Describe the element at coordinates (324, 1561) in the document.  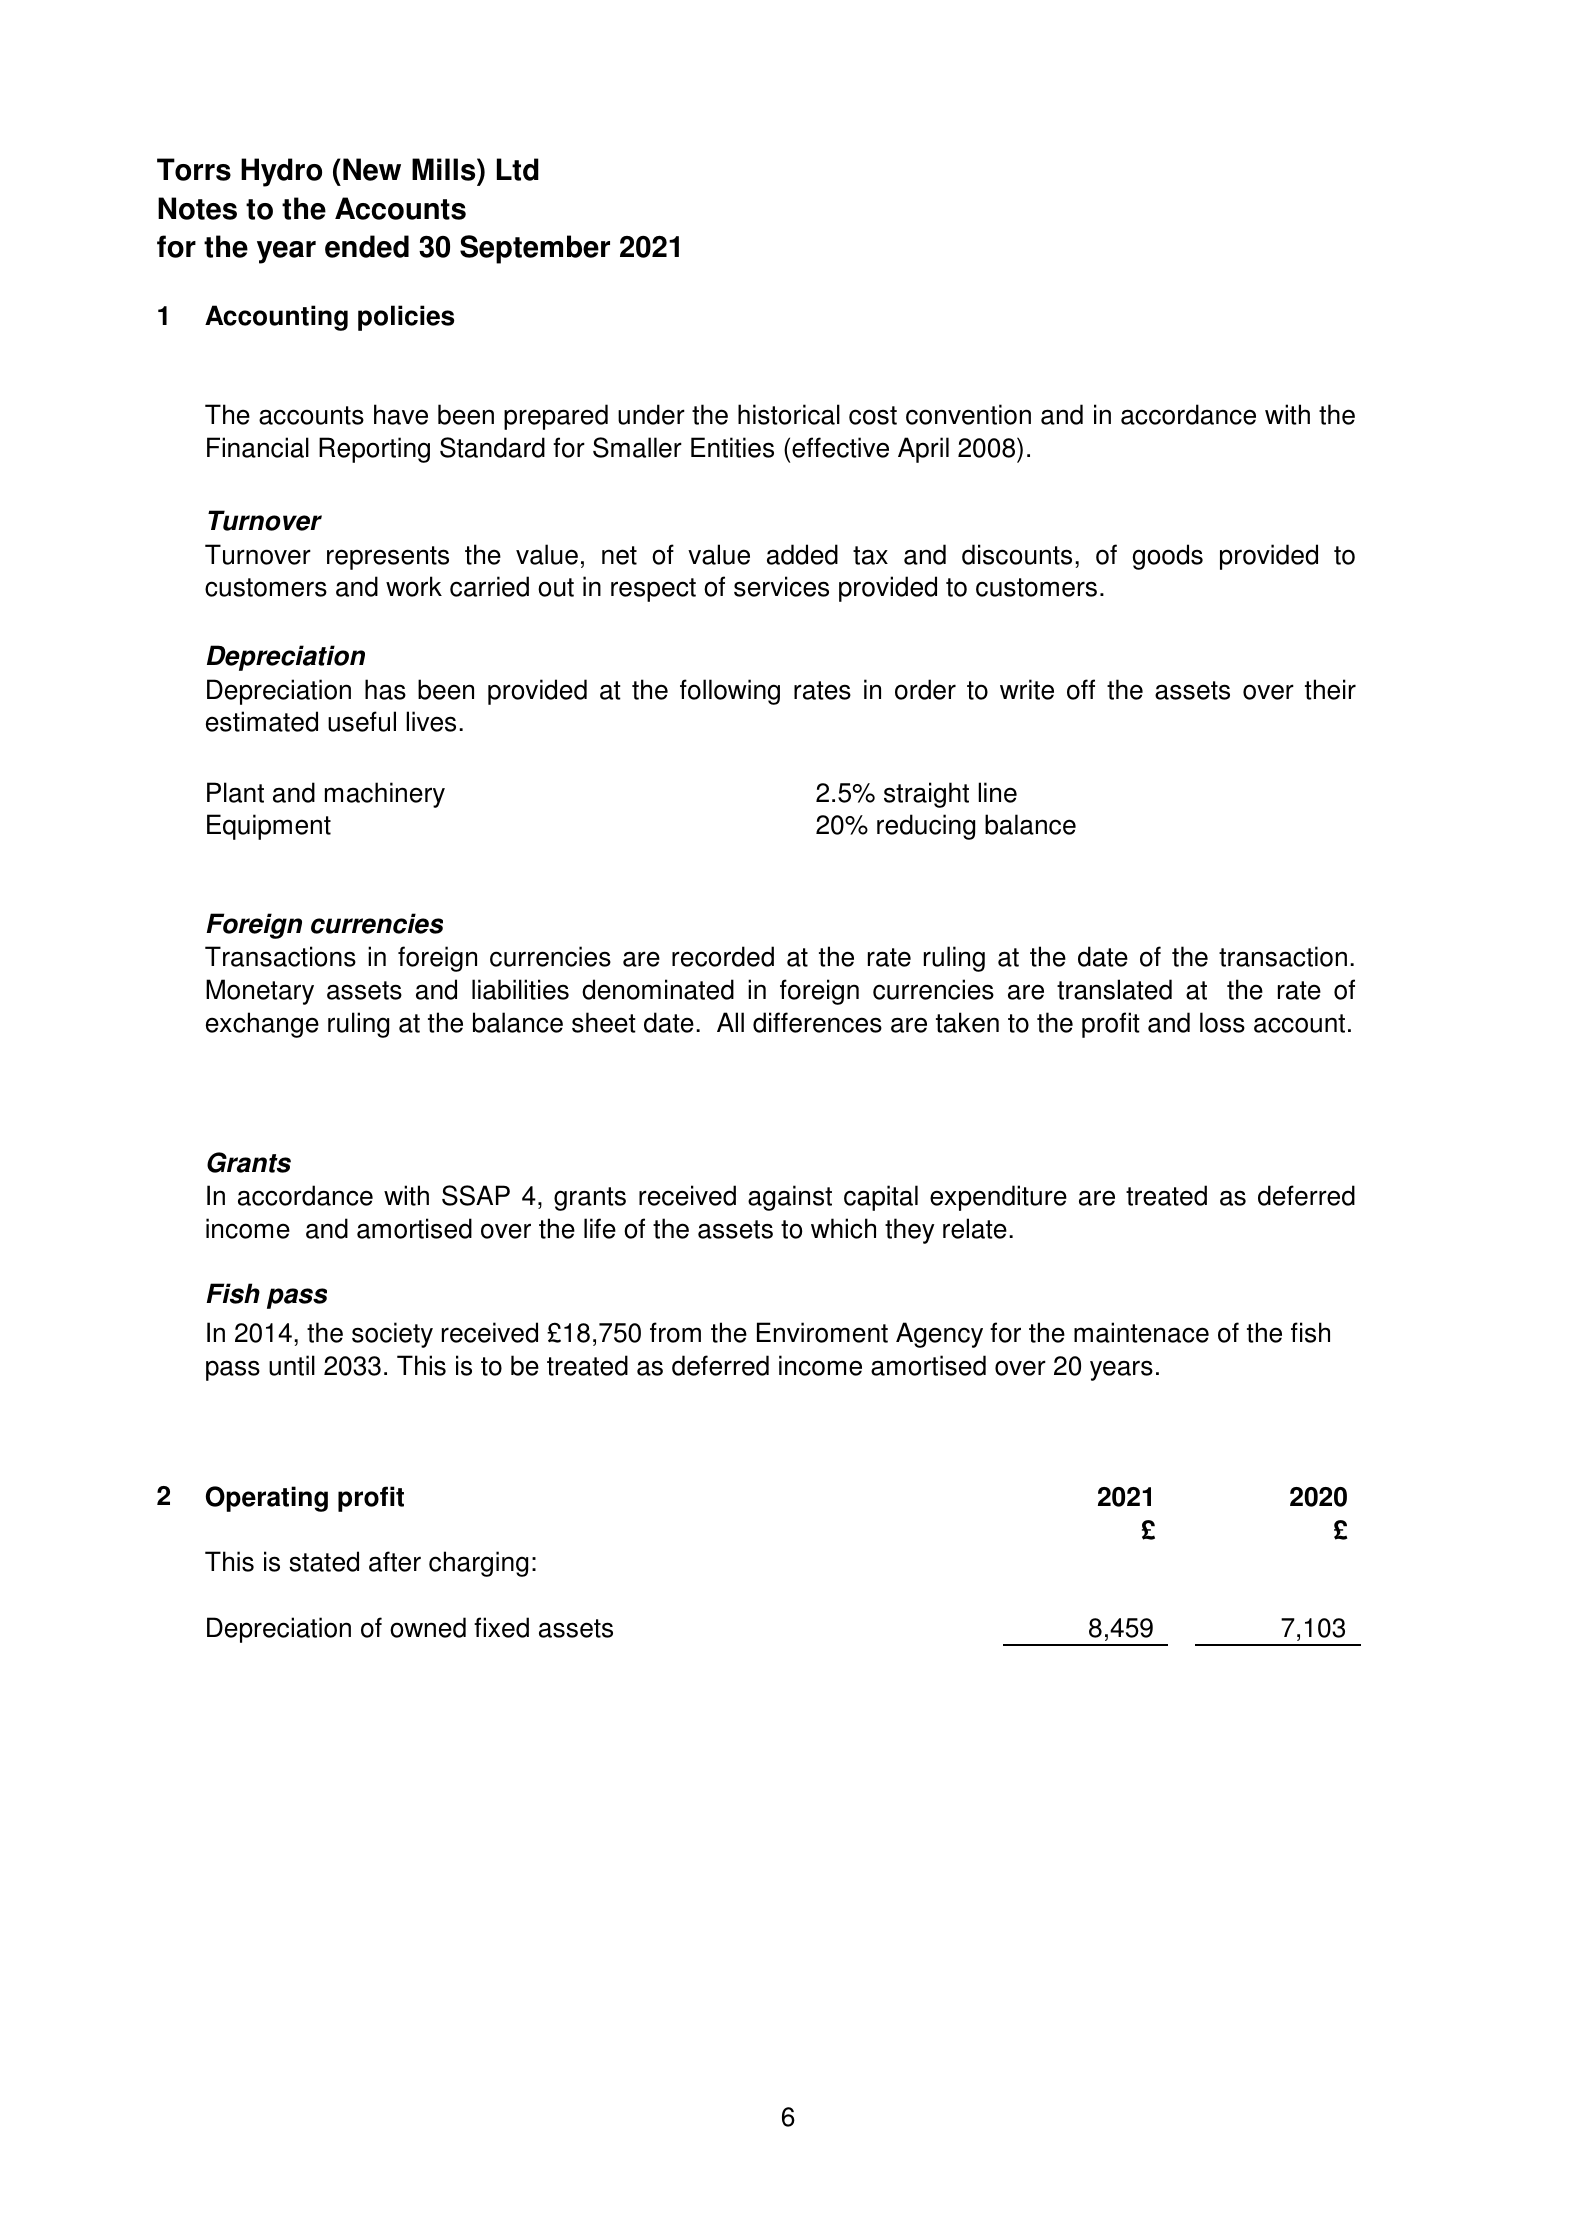
I see `stated` at that location.
